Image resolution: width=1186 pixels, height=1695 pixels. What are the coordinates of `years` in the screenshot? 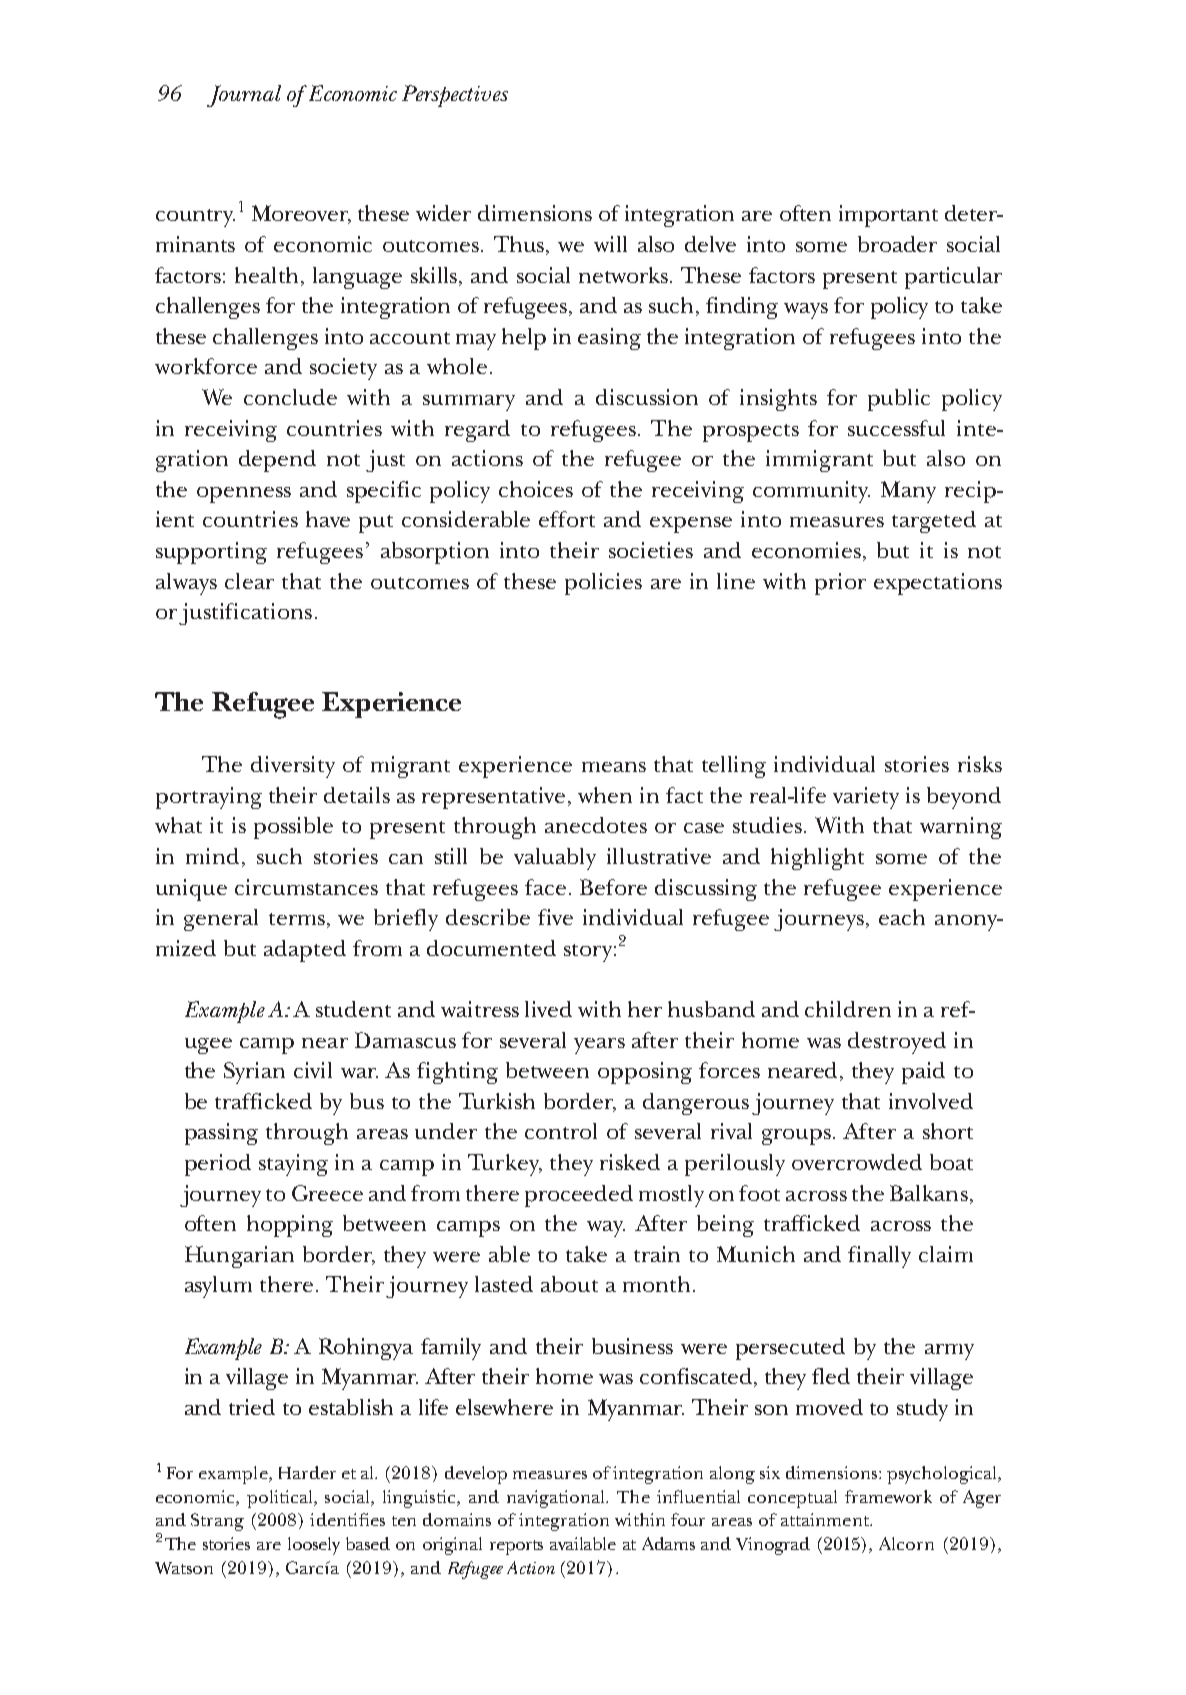 It's located at (599, 1046).
